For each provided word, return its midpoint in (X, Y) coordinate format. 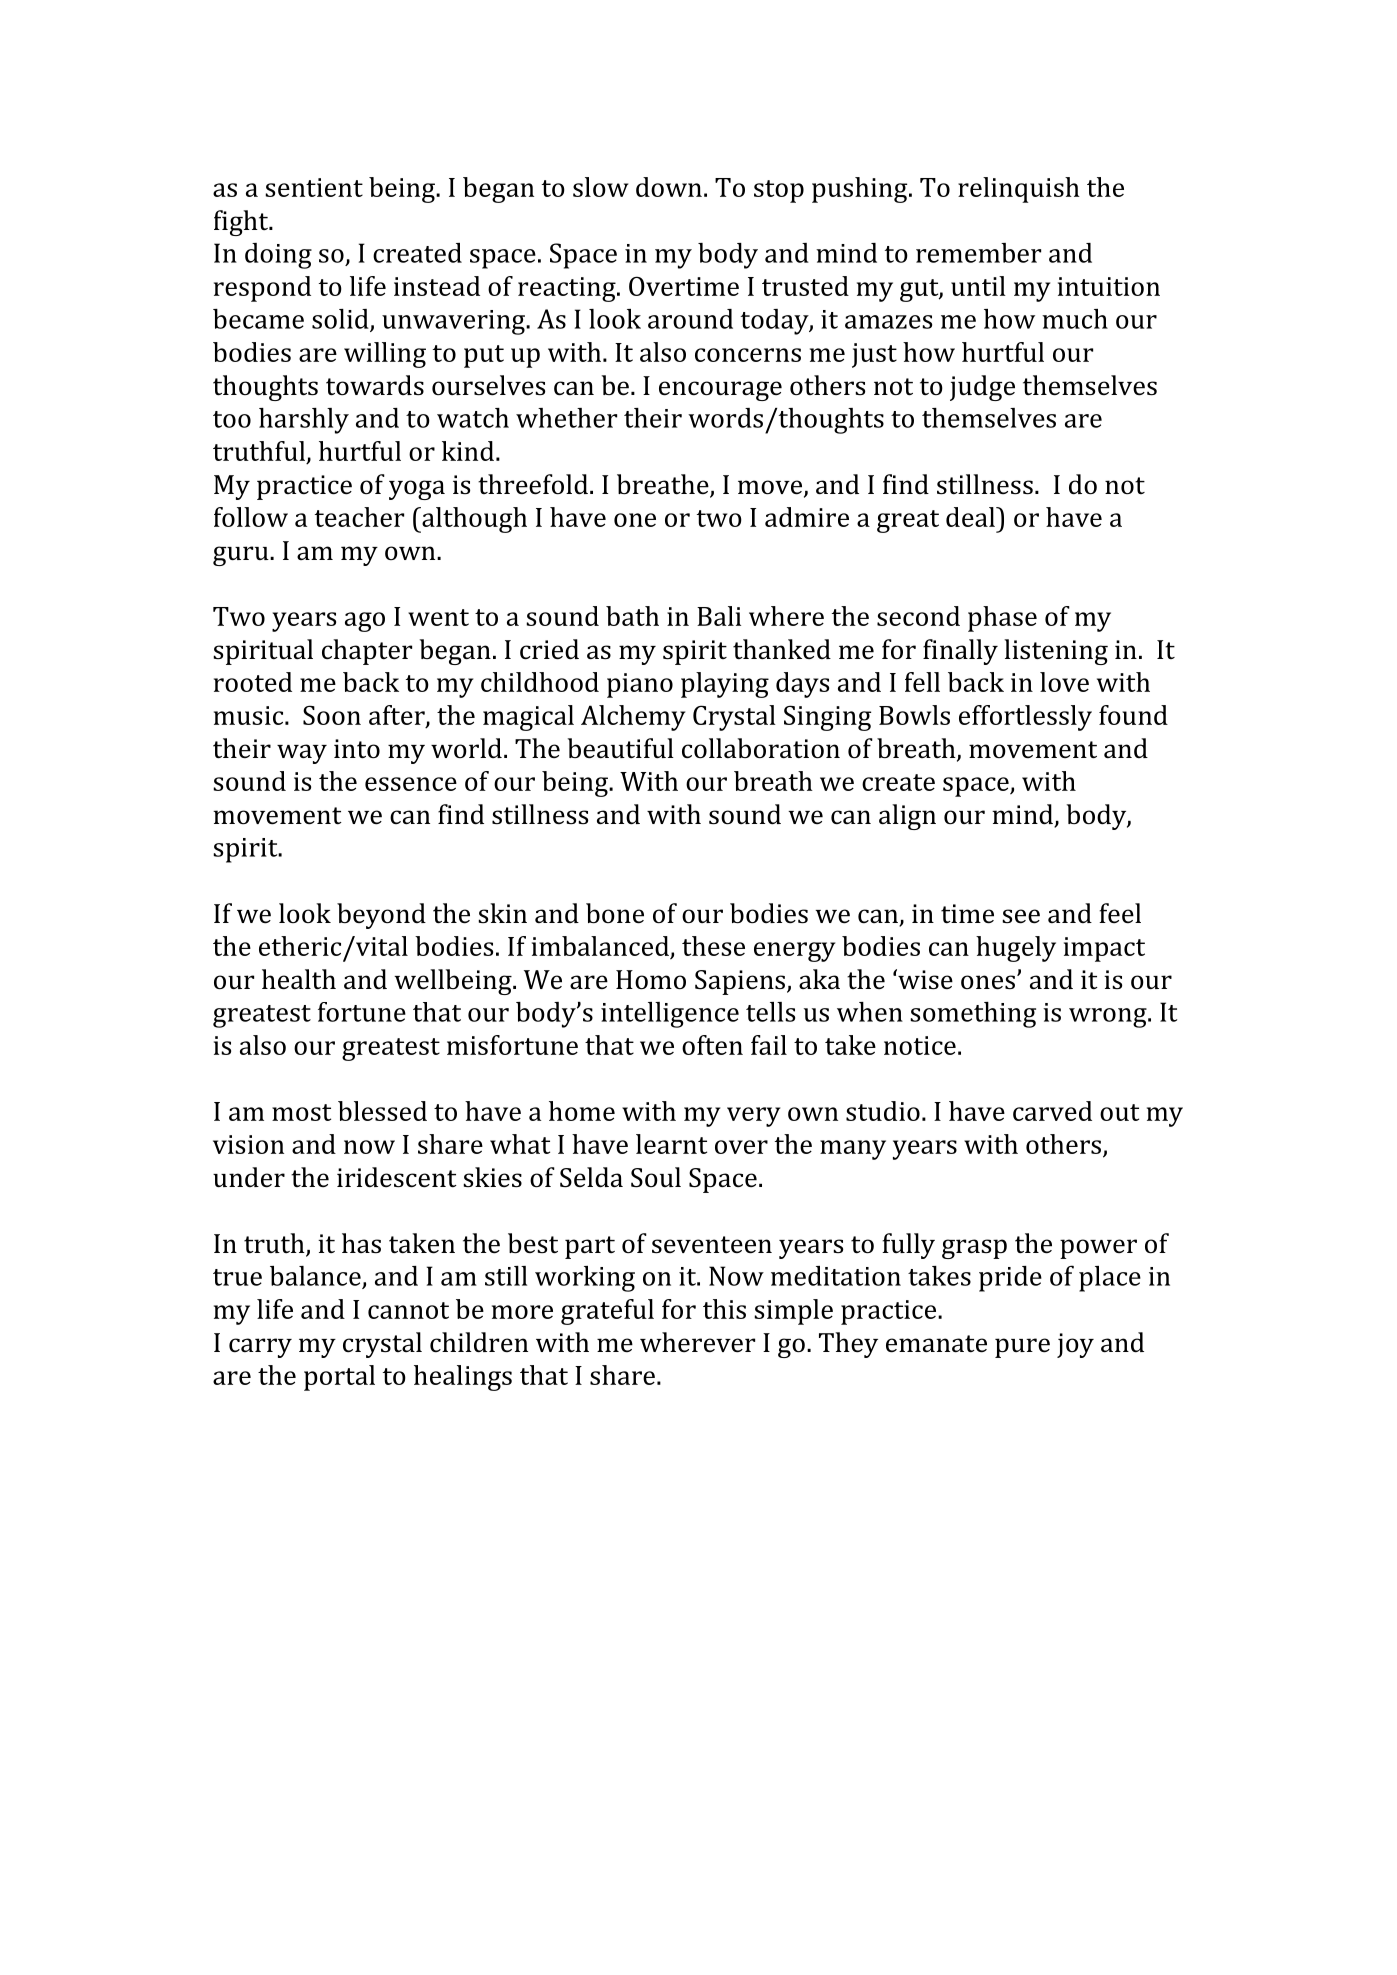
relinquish (1019, 190)
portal (339, 1378)
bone (615, 913)
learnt (671, 1144)
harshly (304, 421)
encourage (720, 391)
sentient (314, 187)
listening (1056, 652)
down (669, 187)
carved (1052, 1111)
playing (725, 685)
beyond (381, 916)
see (1021, 916)
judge (982, 388)
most (301, 1112)
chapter (367, 652)
